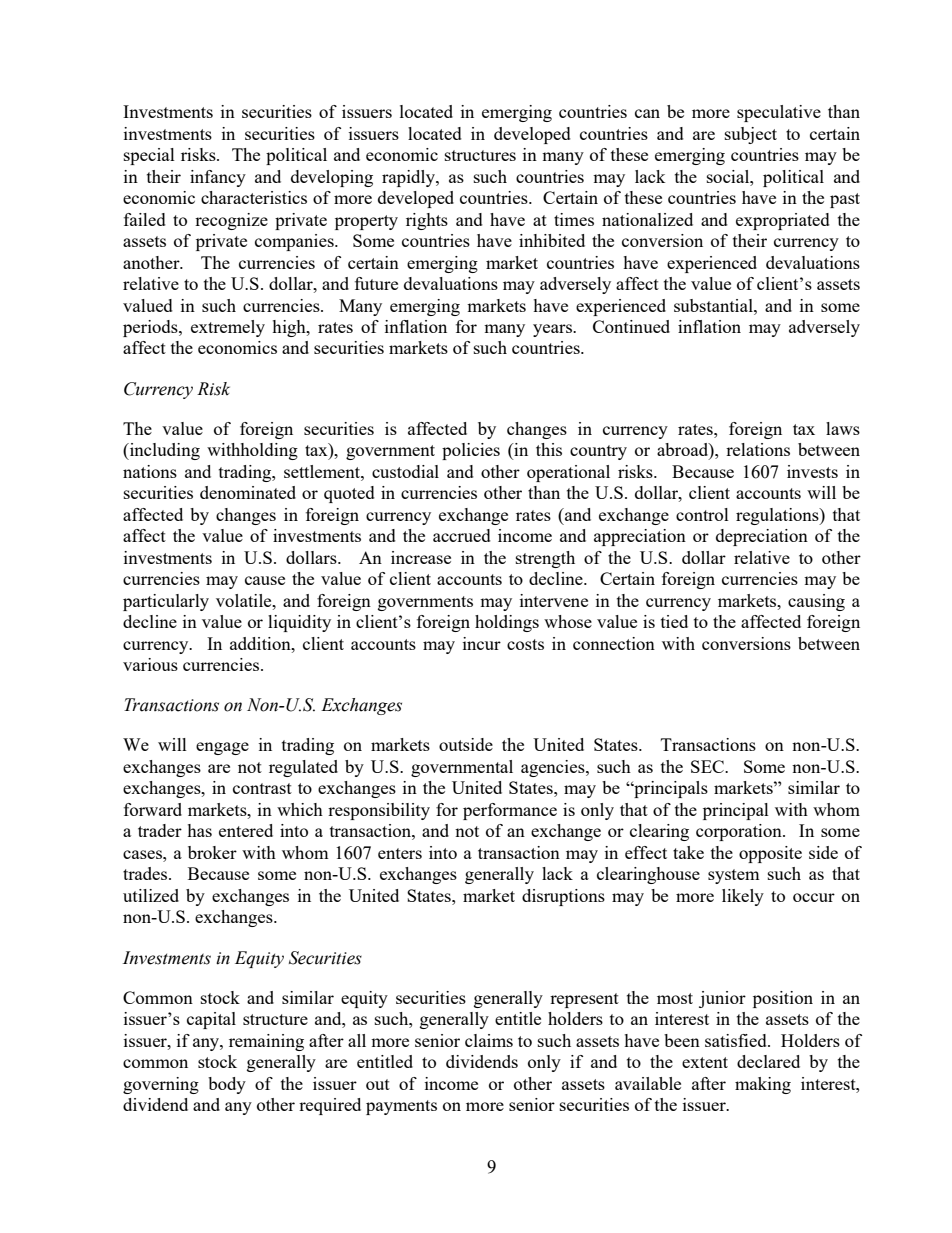  Describe the element at coordinates (751, 135) in the screenshot. I see `subject` at that location.
